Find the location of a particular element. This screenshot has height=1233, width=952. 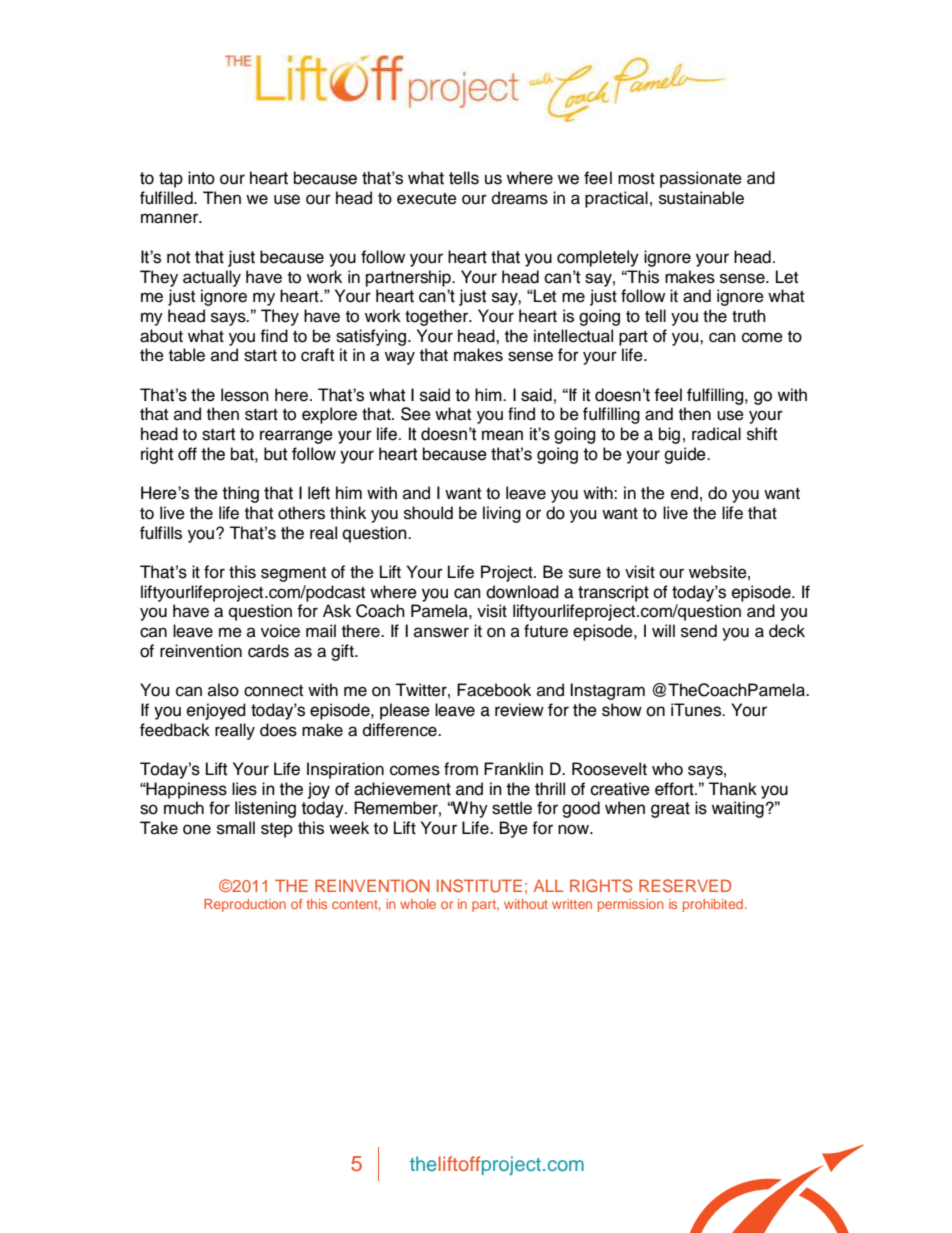

execute is located at coordinates (427, 199).
